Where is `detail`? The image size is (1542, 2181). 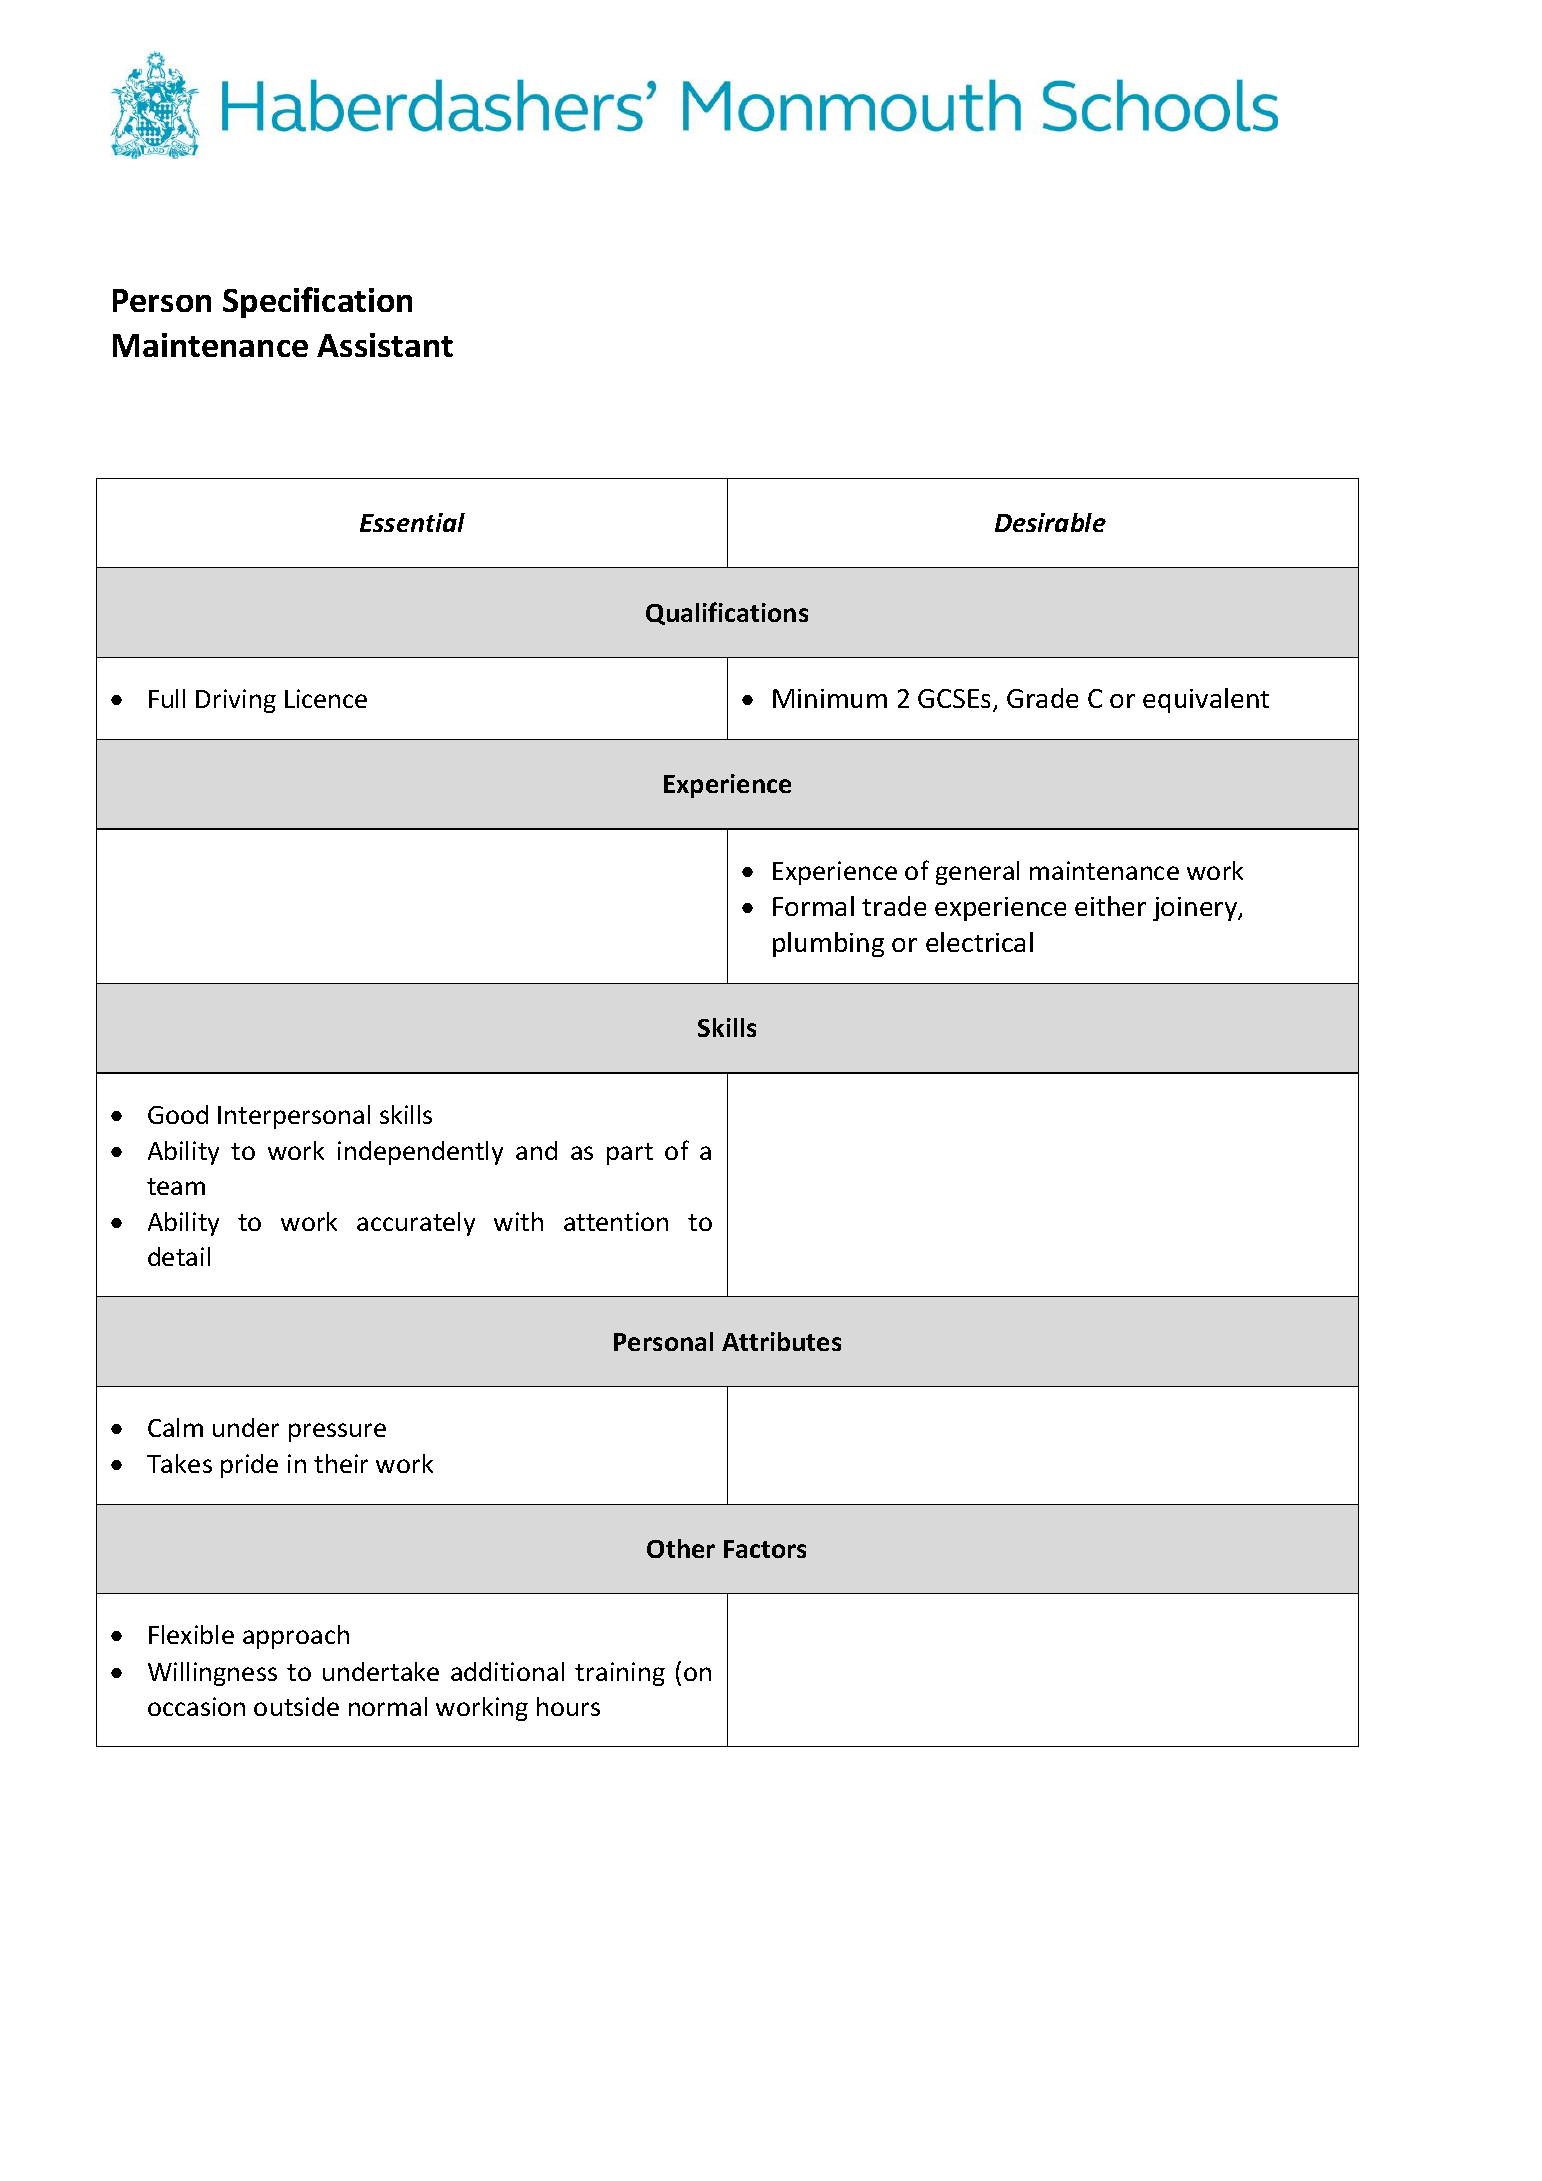
detail is located at coordinates (179, 1256).
